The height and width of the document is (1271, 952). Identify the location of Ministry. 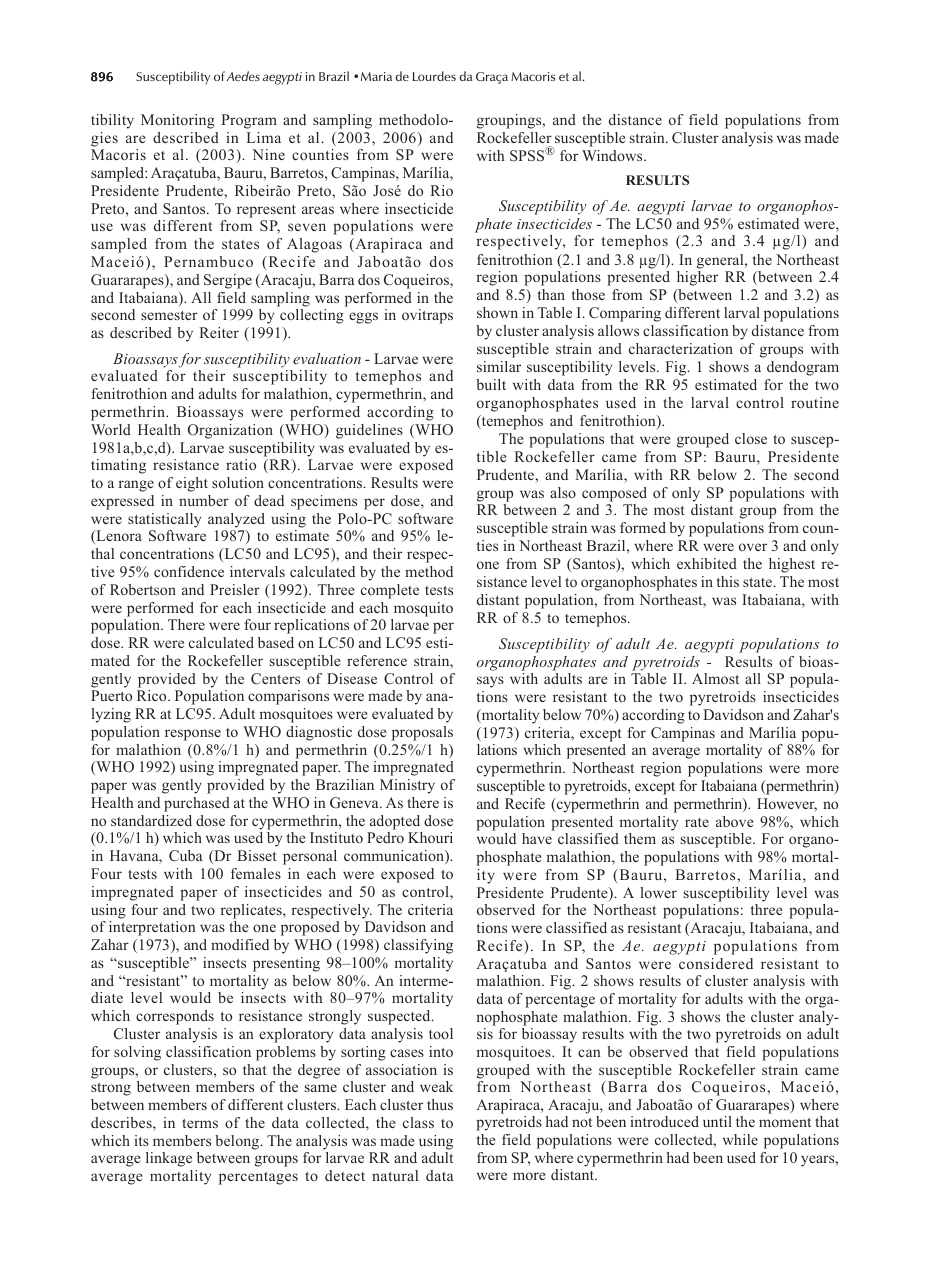
(407, 786).
